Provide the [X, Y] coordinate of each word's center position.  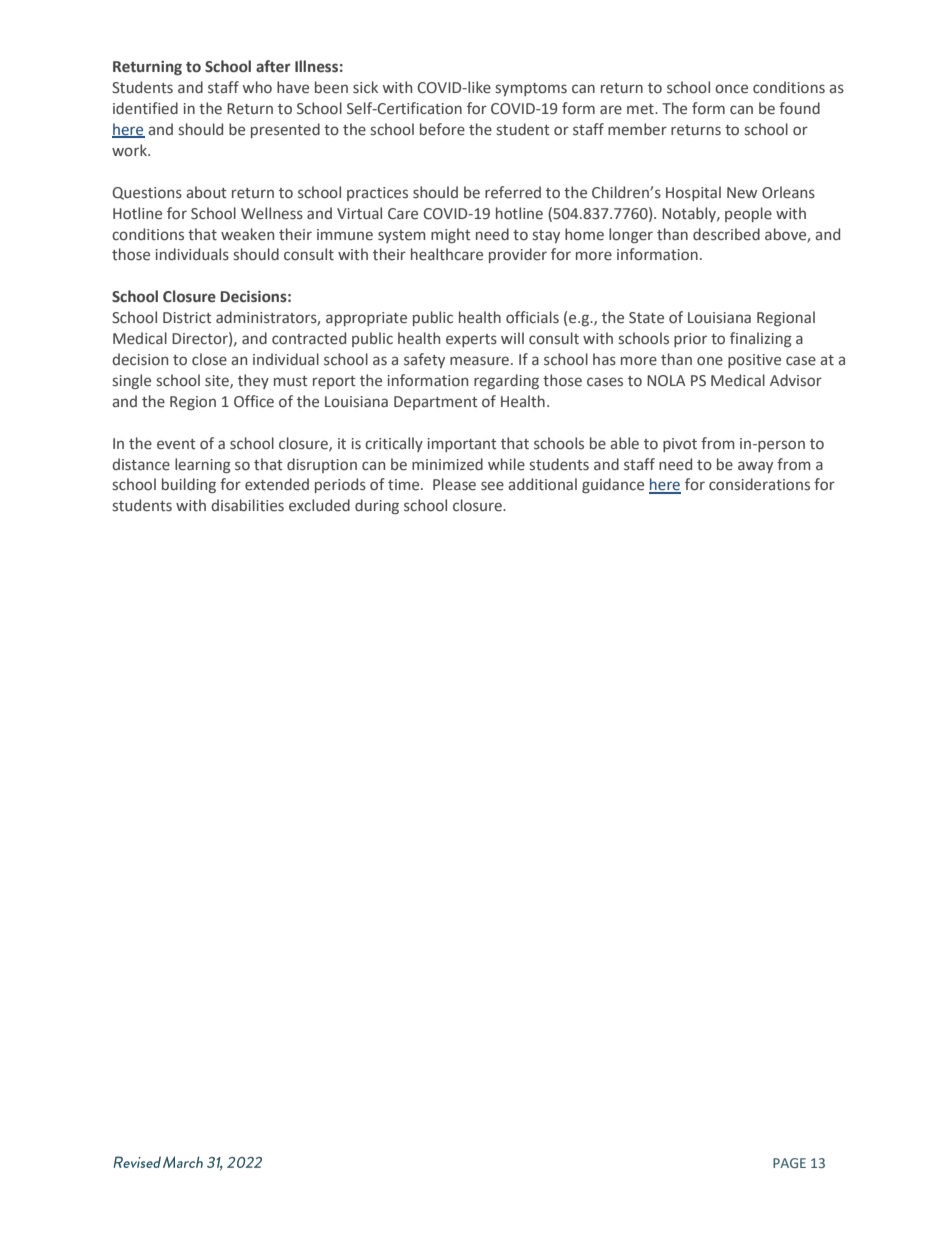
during [377, 506]
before [442, 129]
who [257, 87]
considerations [759, 484]
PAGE [789, 1163]
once [731, 89]
